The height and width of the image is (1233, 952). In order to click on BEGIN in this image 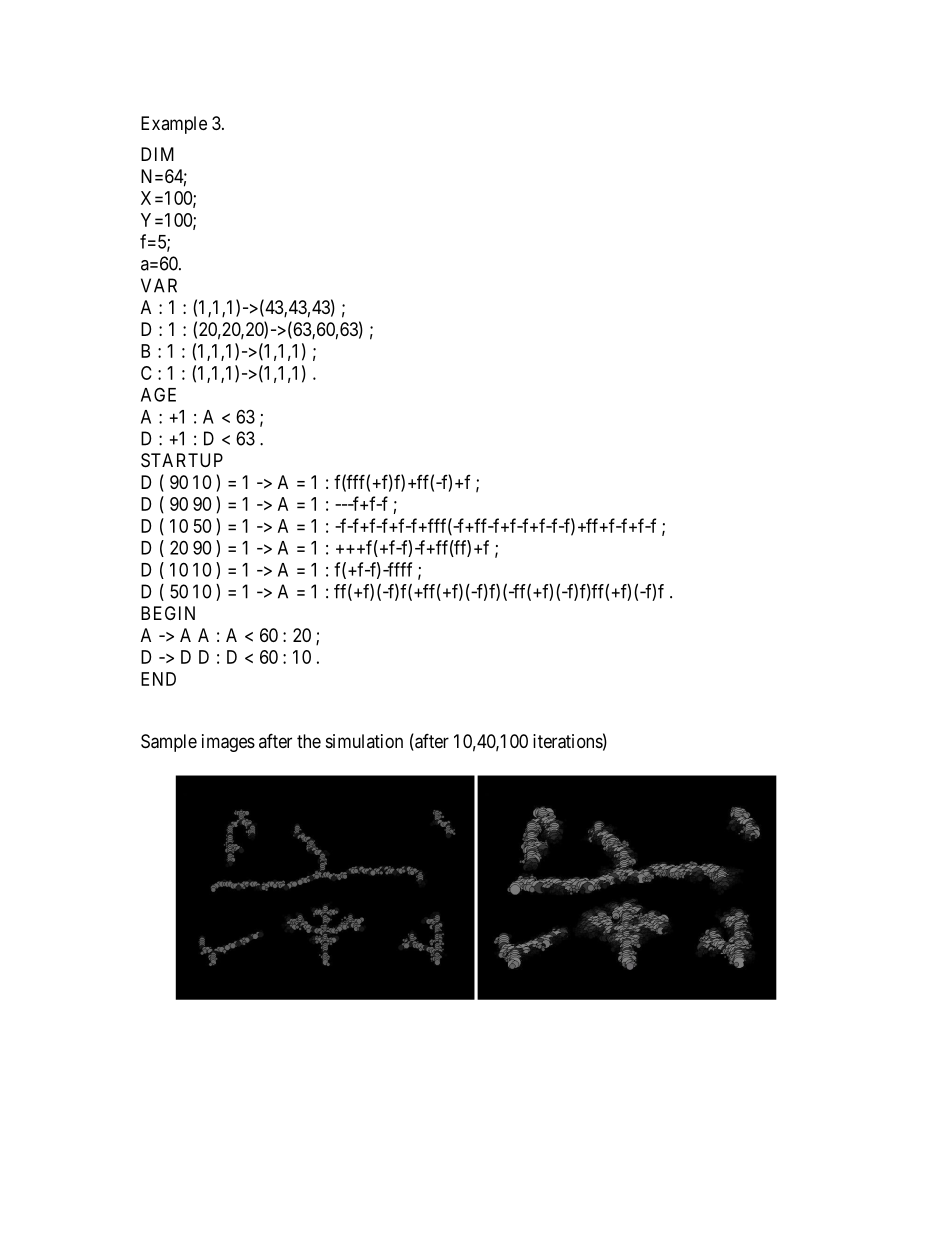, I will do `click(168, 613)`.
